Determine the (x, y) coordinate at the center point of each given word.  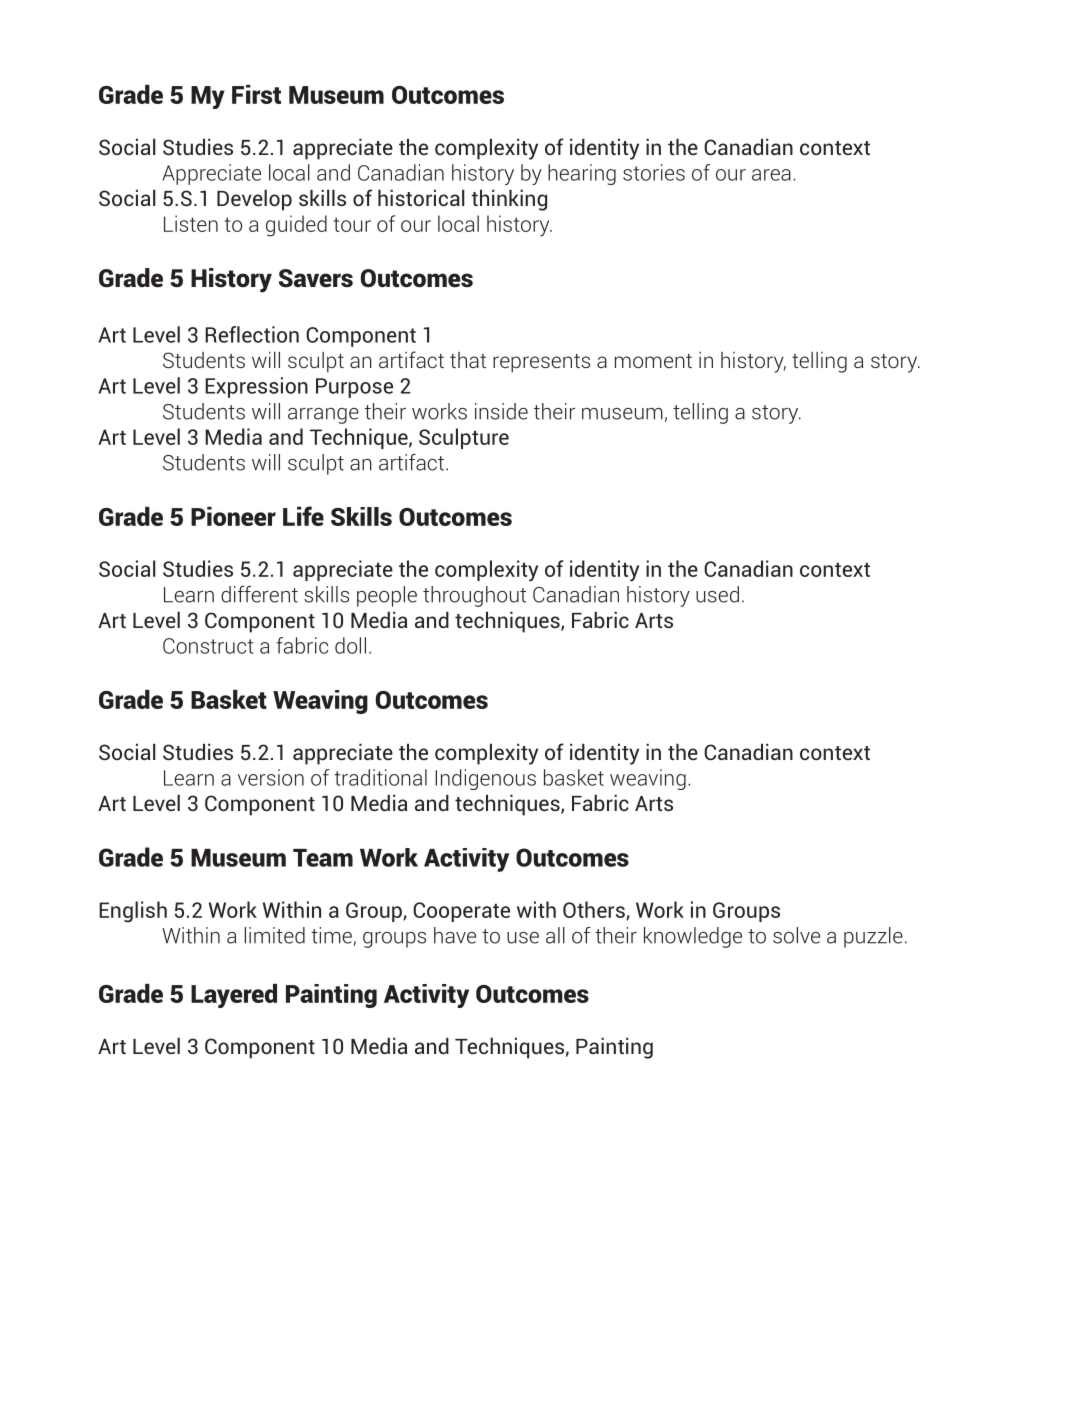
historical (421, 197)
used (717, 594)
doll (350, 645)
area (771, 175)
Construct (208, 646)
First (256, 94)
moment (653, 361)
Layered (234, 996)
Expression (256, 387)
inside (501, 411)
